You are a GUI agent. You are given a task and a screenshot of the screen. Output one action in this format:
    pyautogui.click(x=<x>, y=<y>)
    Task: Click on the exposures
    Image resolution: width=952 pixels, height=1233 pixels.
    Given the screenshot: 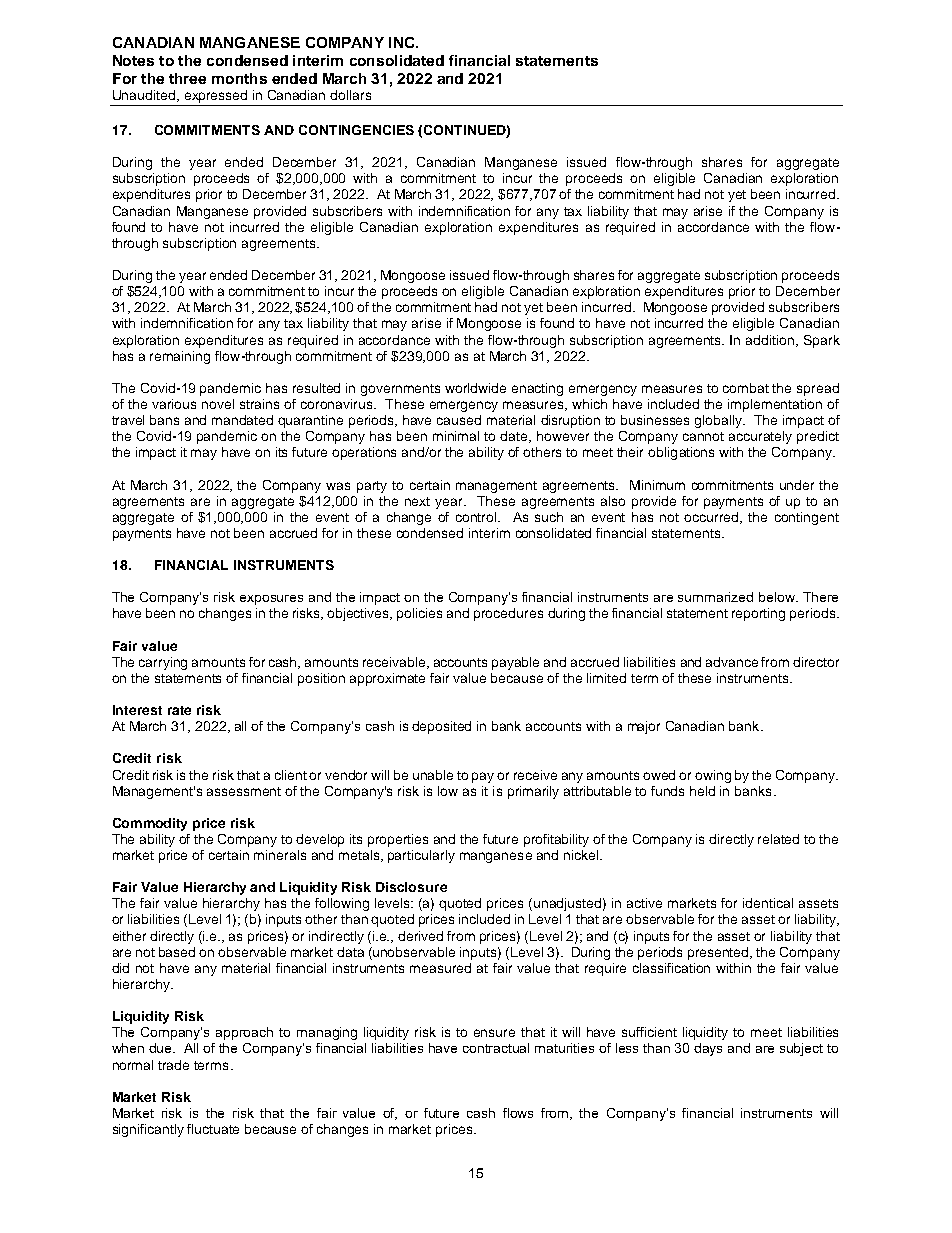 What is the action you would take?
    pyautogui.click(x=271, y=600)
